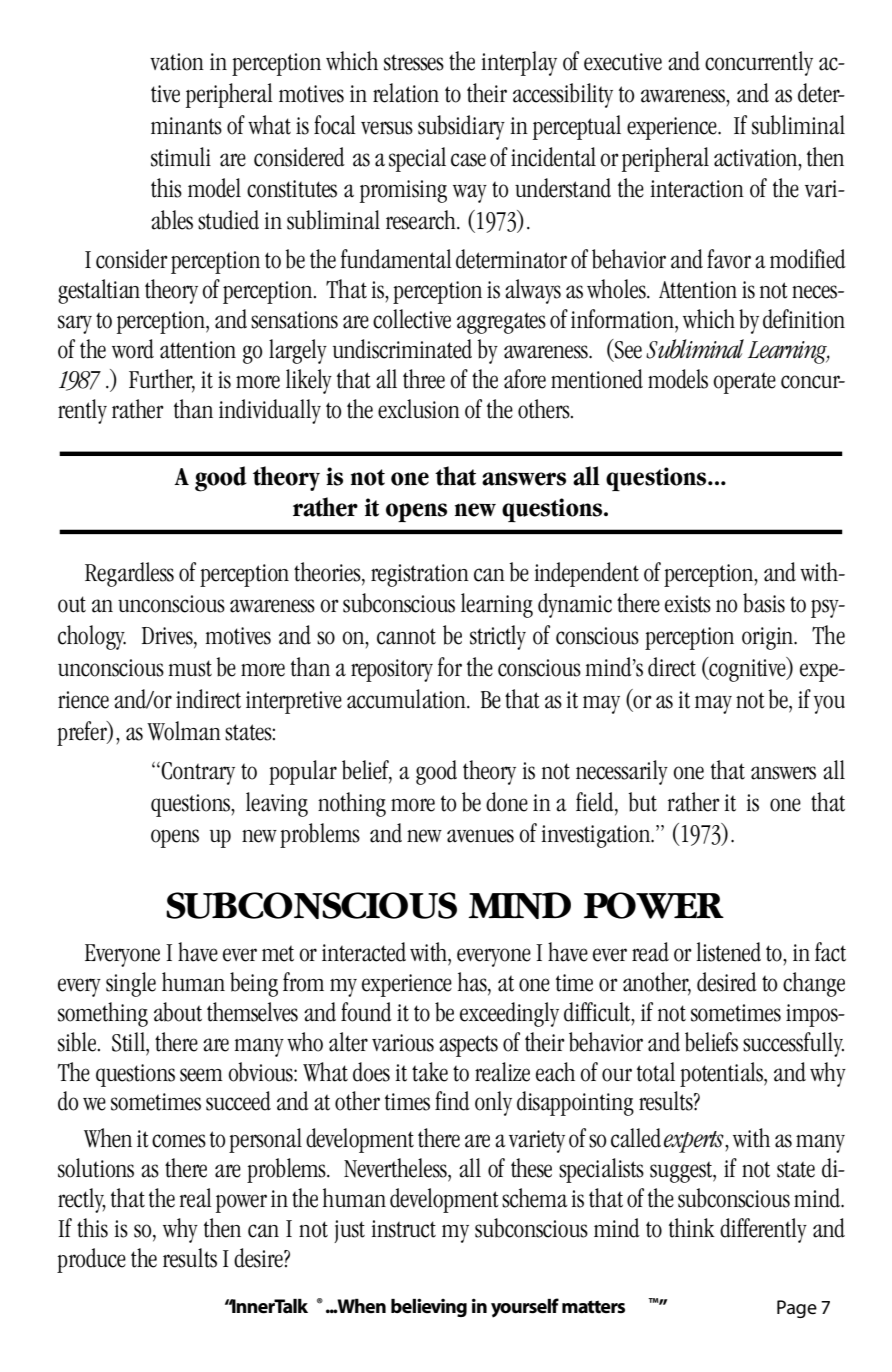  What do you see at coordinates (697, 189) in the screenshot?
I see `interaction` at bounding box center [697, 189].
